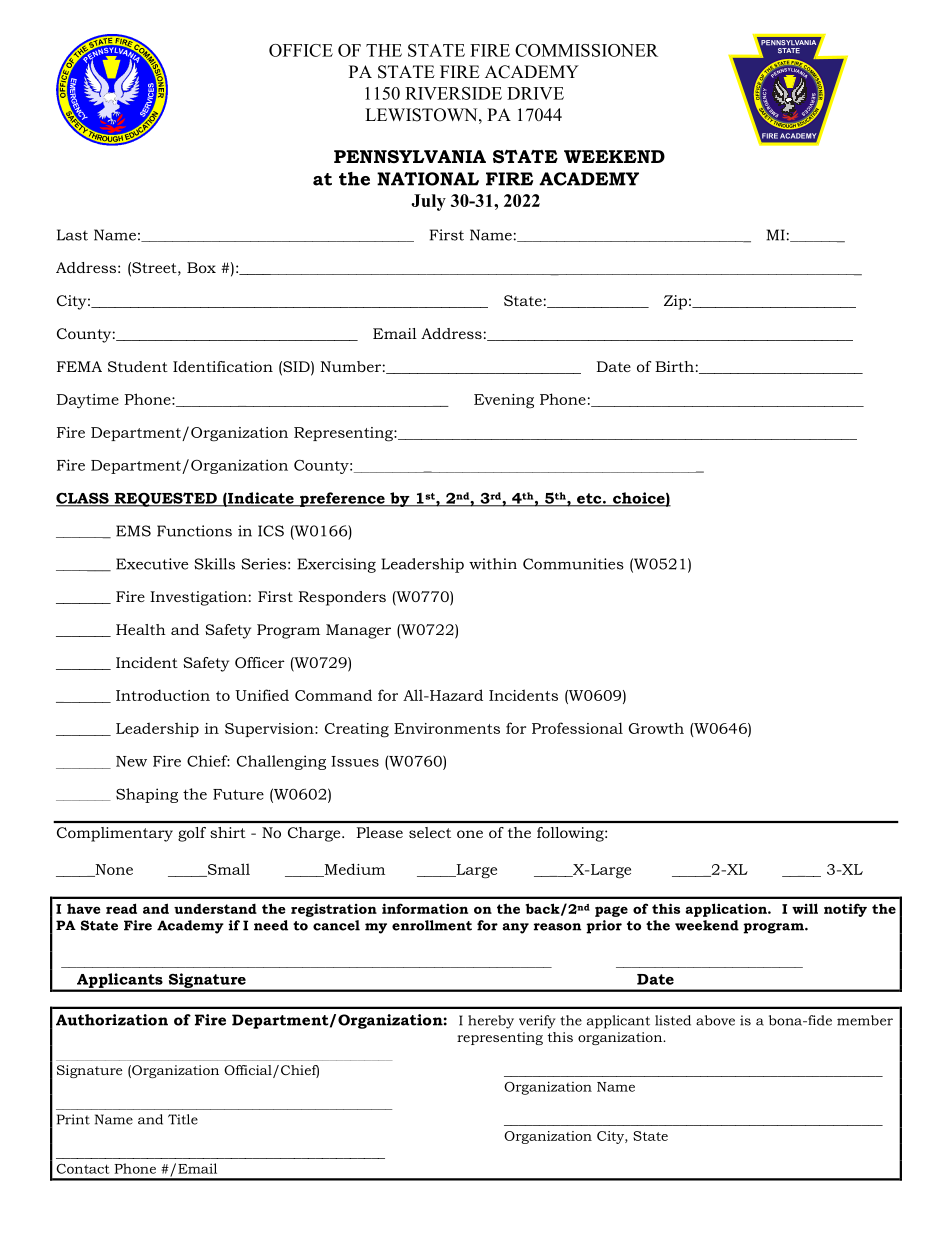 The height and width of the image is (1233, 952). Describe the element at coordinates (535, 93) in the image. I see `DRIVE` at that location.
